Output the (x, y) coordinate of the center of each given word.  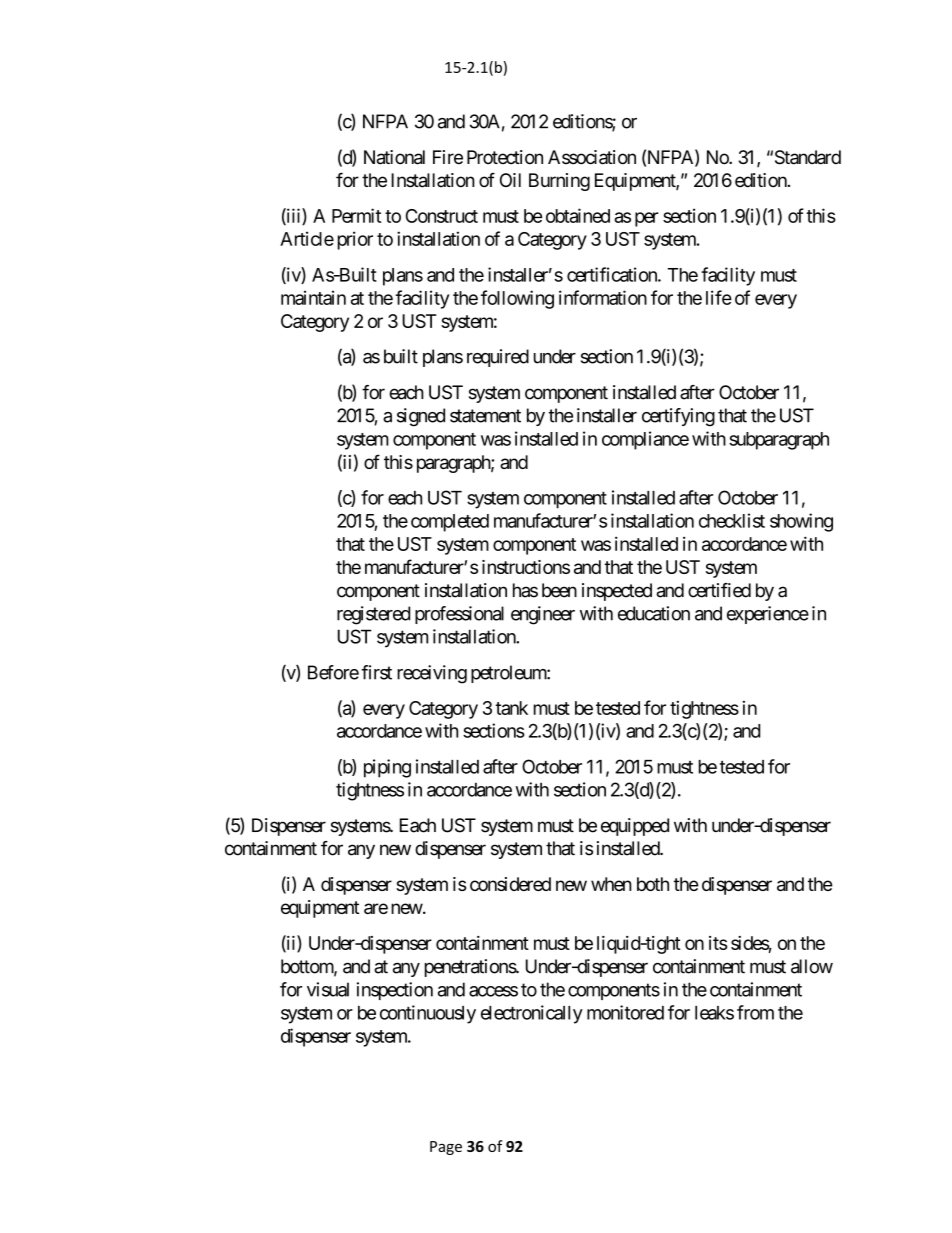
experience (768, 615)
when (611, 884)
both (653, 884)
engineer (543, 615)
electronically (532, 1014)
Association (592, 157)
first (376, 672)
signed (421, 417)
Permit (356, 215)
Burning (559, 182)
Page (446, 1148)
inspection (395, 991)
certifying (678, 417)
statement (485, 416)
